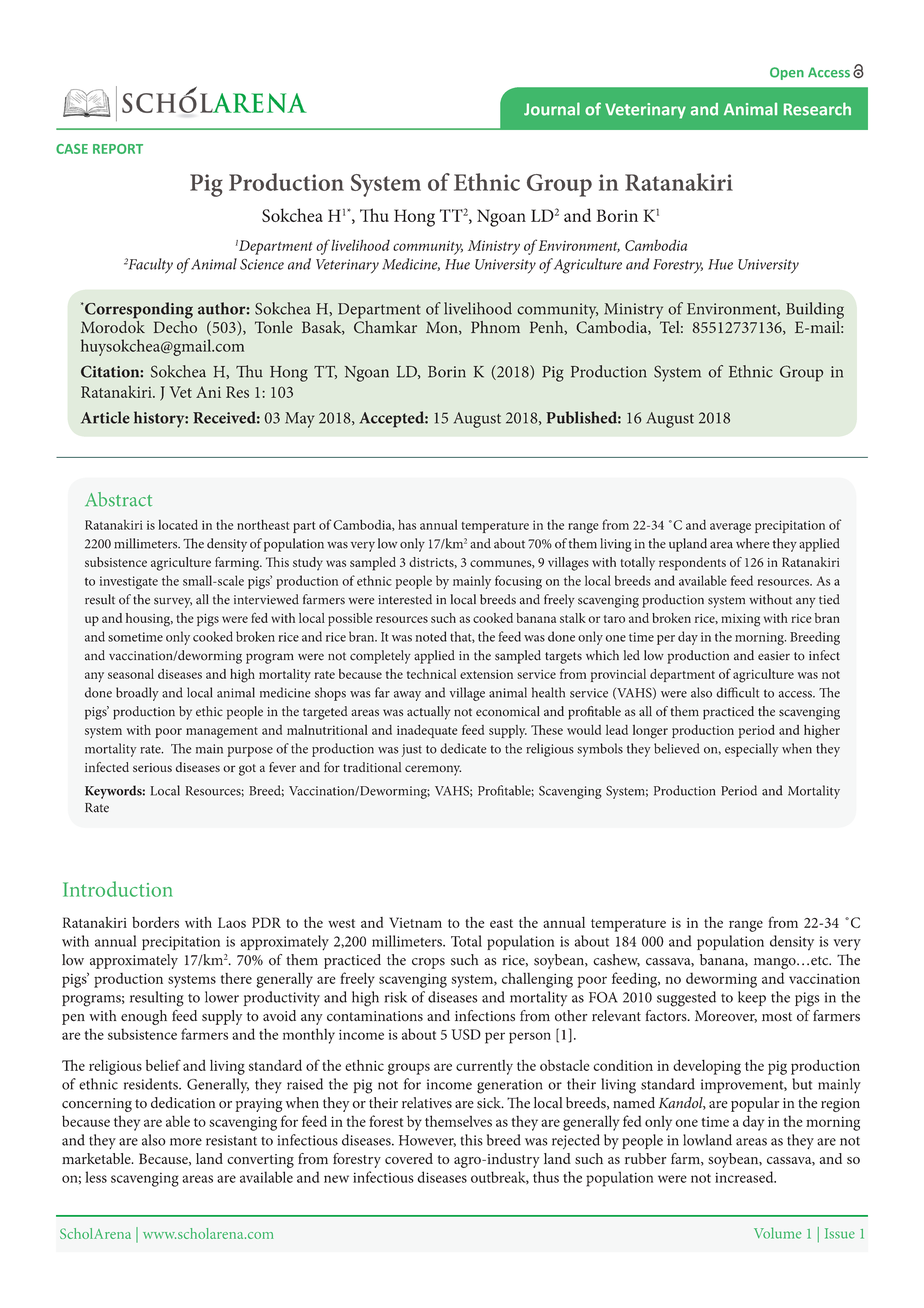  What do you see at coordinates (552, 109) in the image?
I see `Journal` at bounding box center [552, 109].
